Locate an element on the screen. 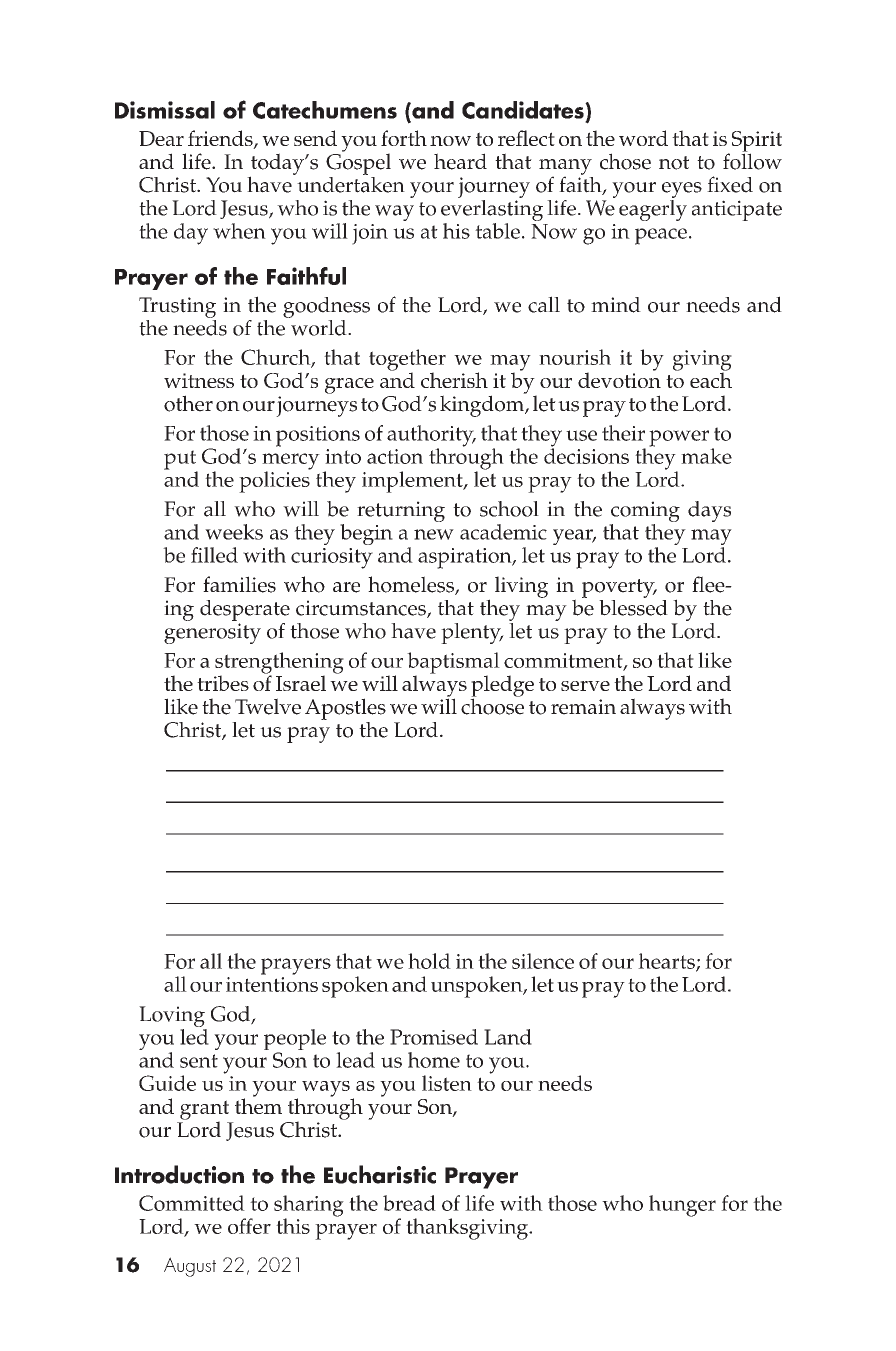 The width and height of the screenshot is (896, 1351). offer is located at coordinates (249, 1226).
